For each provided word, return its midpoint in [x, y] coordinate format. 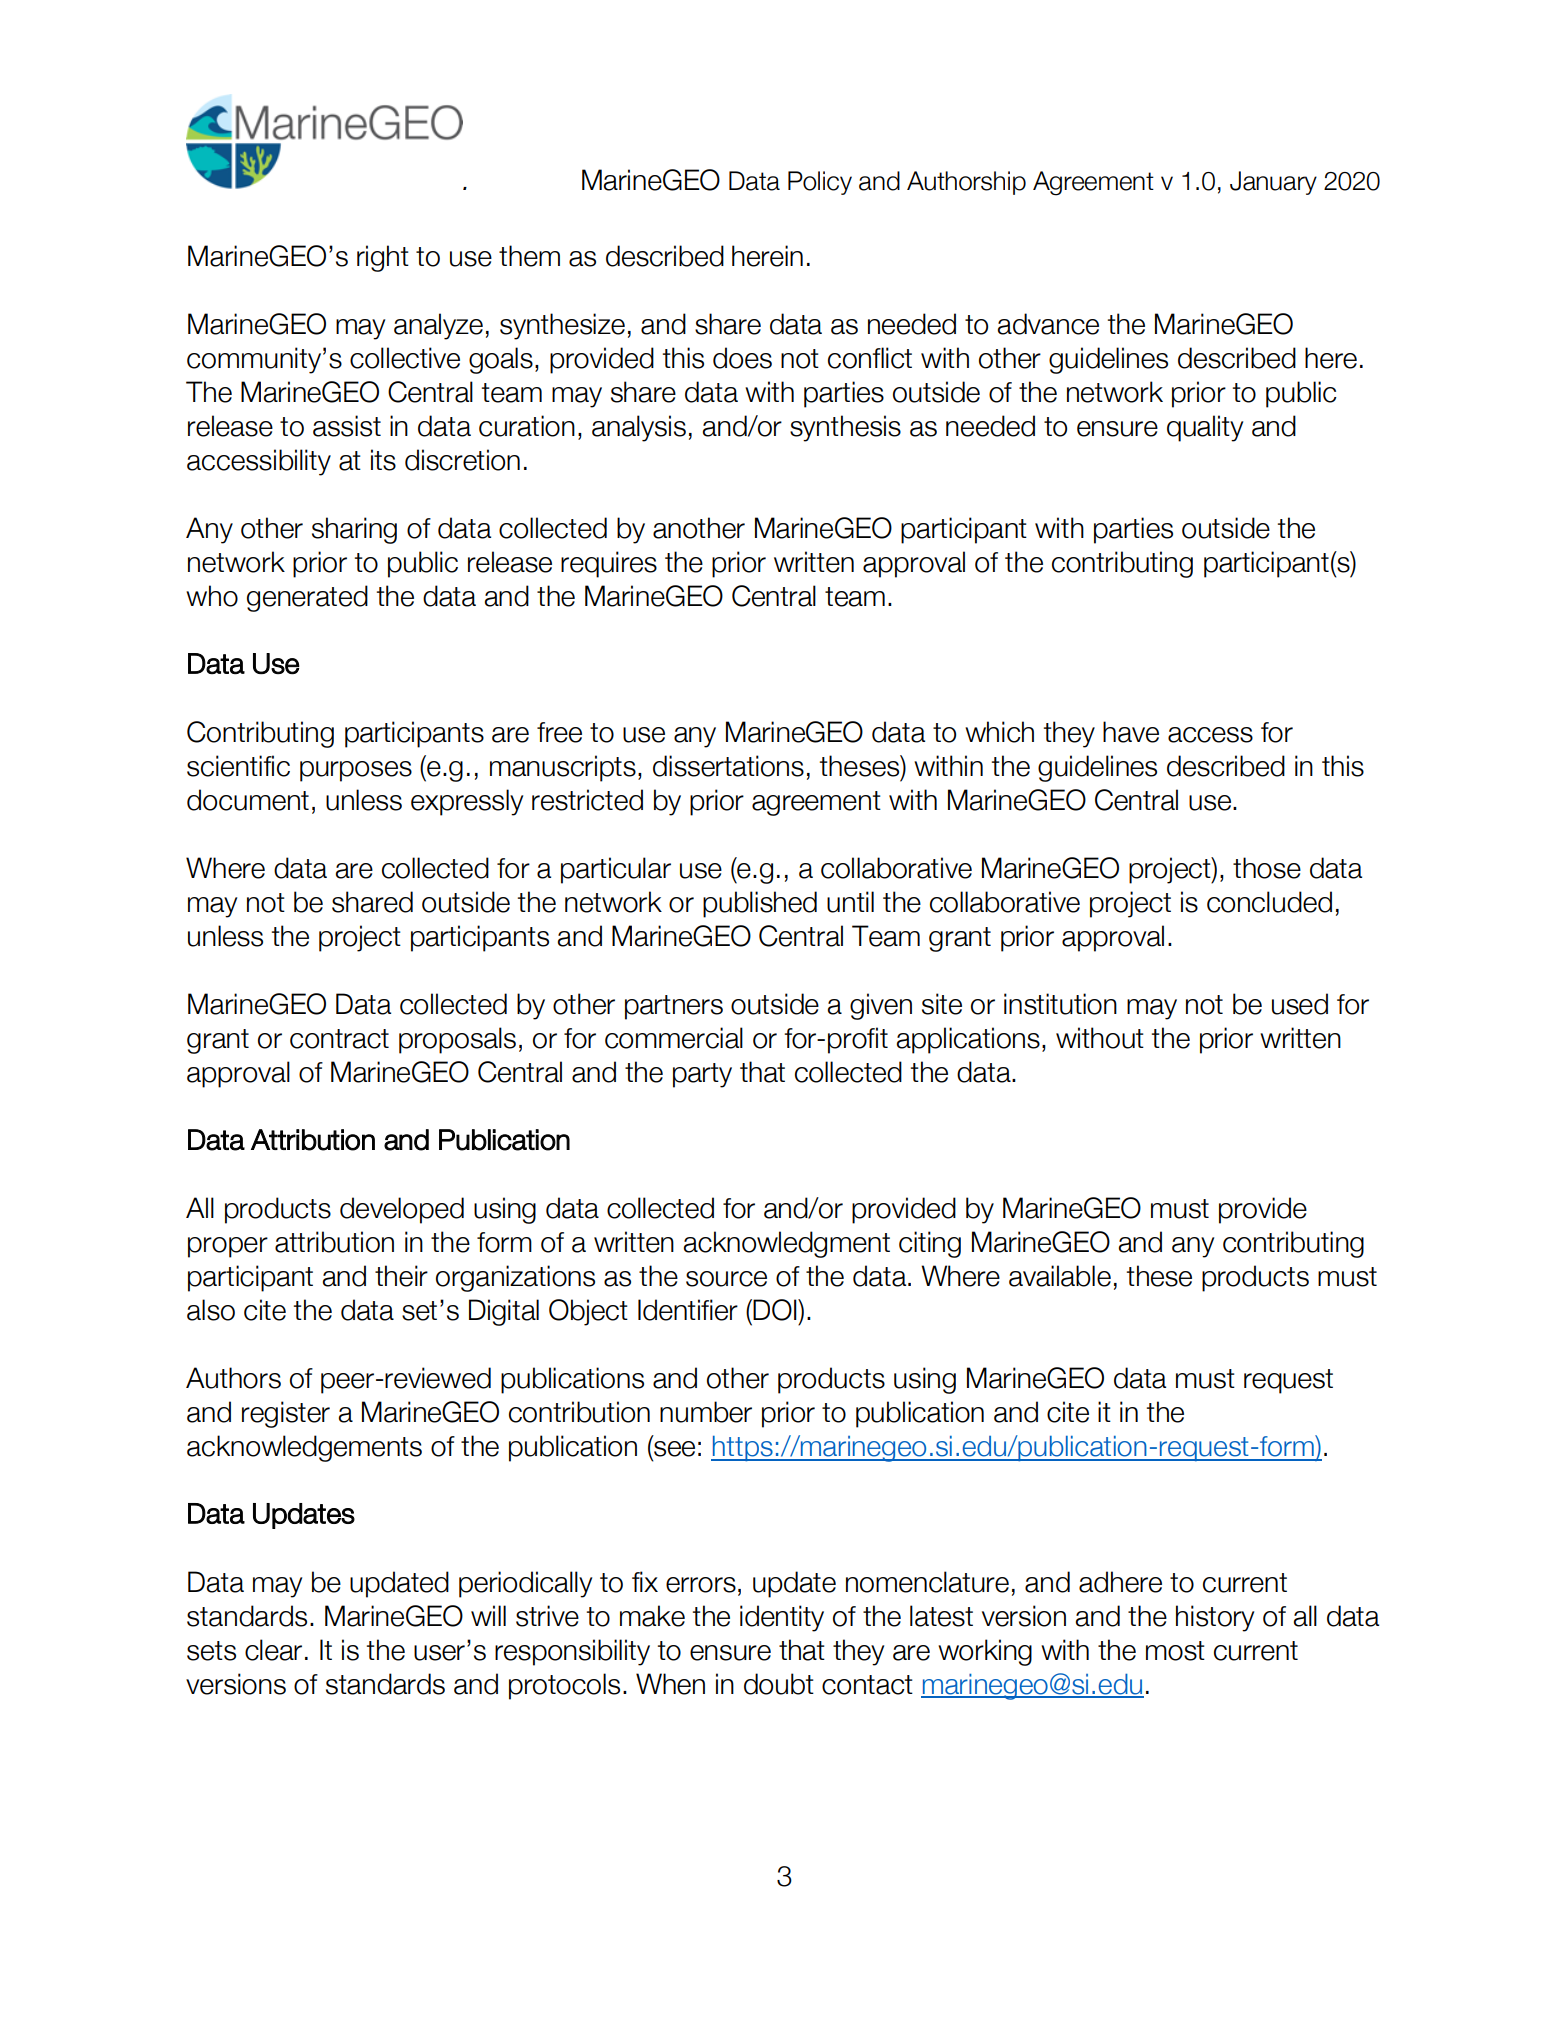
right [383, 258]
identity [782, 1618]
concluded [1269, 902]
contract [339, 1039]
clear [273, 1650]
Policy [820, 183]
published [760, 904]
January [1273, 183]
